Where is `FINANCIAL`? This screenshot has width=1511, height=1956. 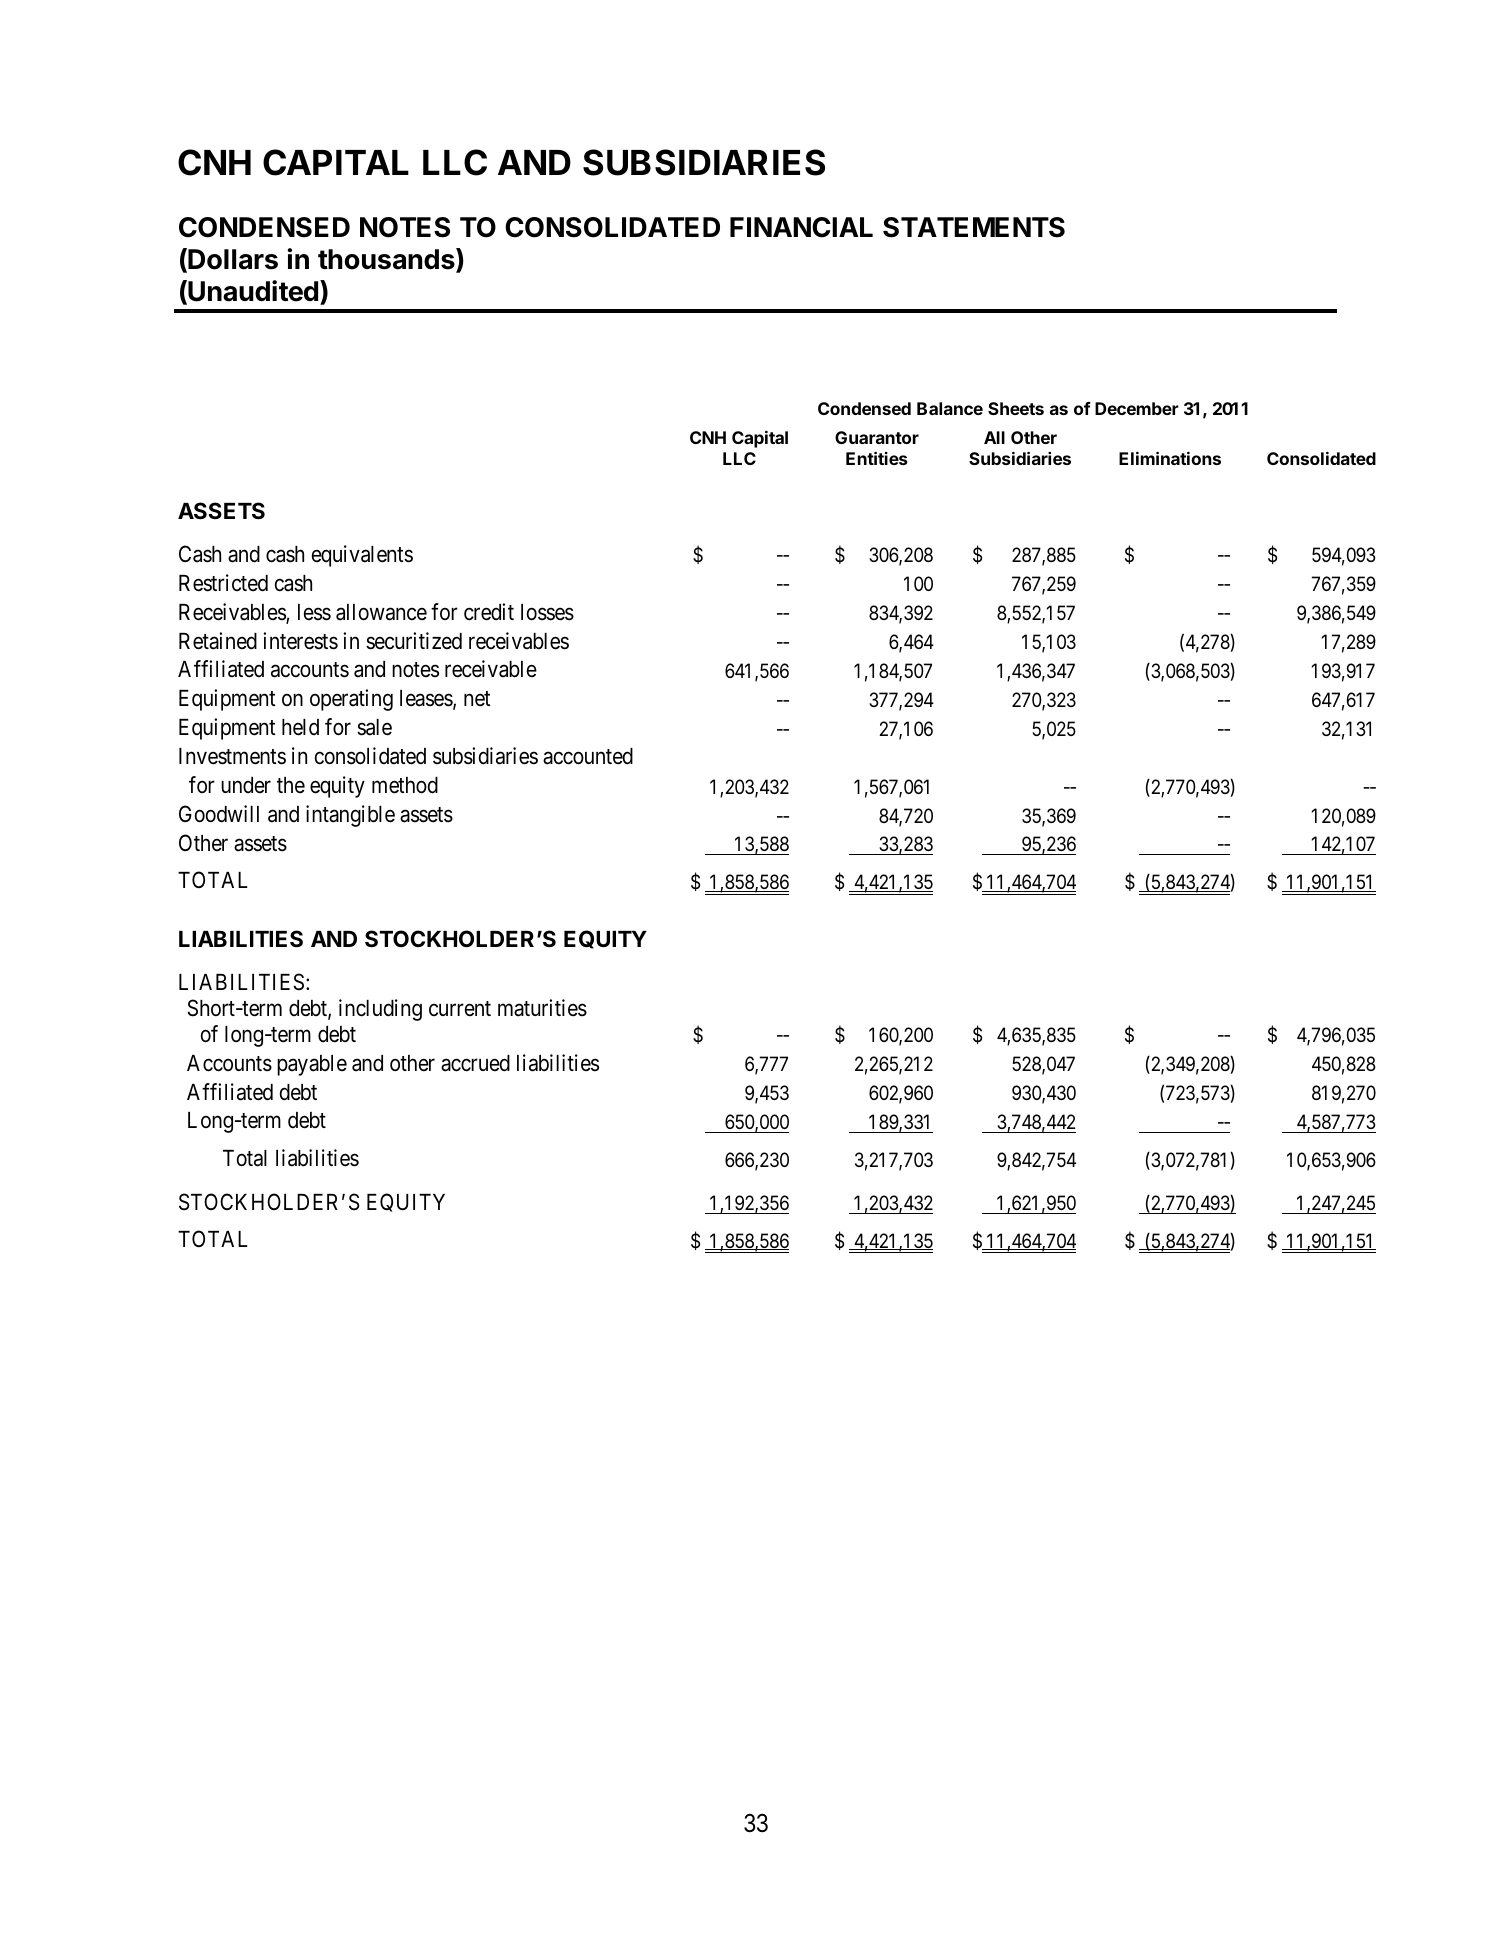 FINANCIAL is located at coordinates (801, 227).
